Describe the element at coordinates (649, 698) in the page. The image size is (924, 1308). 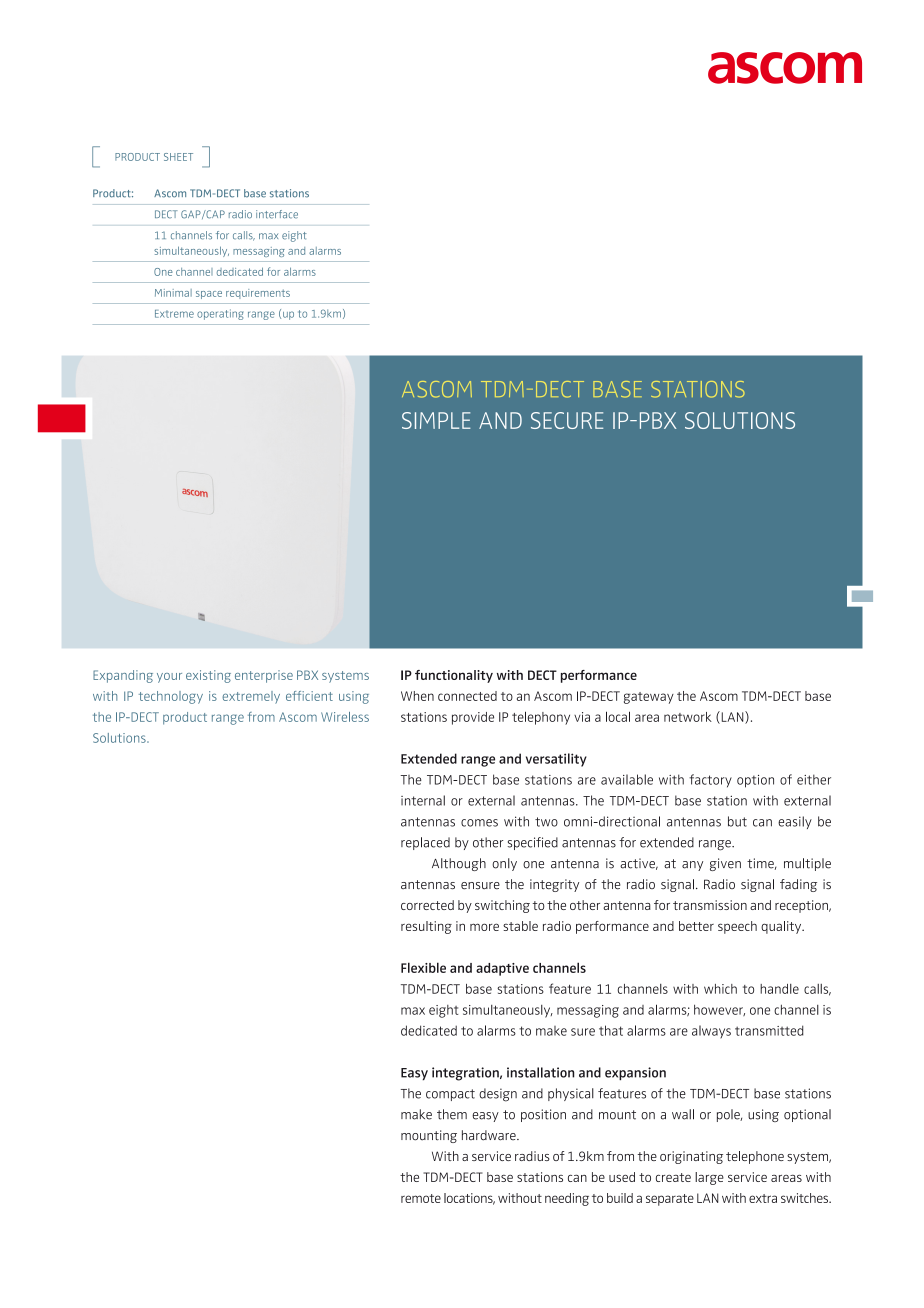
I see `gateway` at that location.
